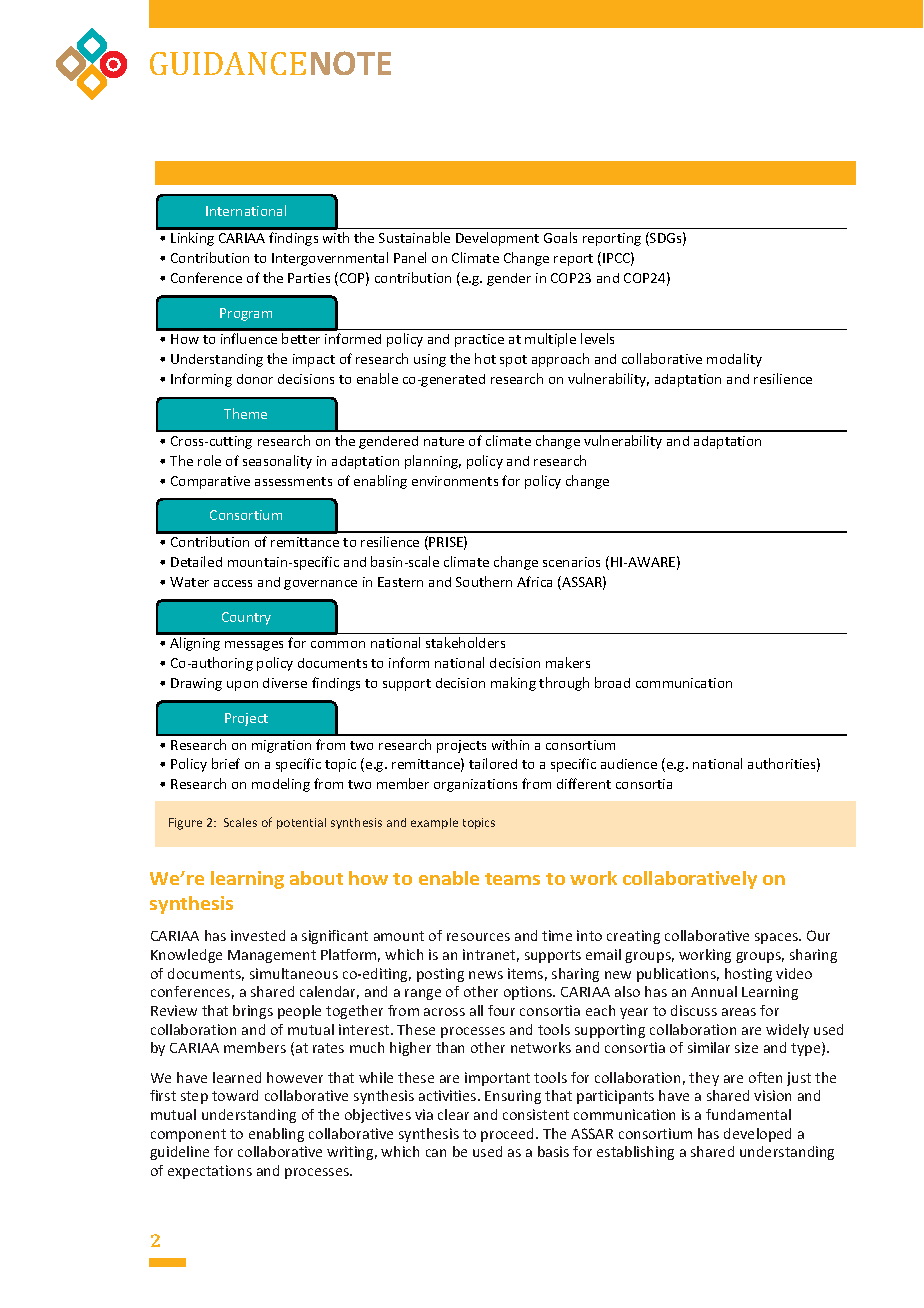 Image resolution: width=924 pixels, height=1308 pixels. I want to click on modality, so click(734, 360).
